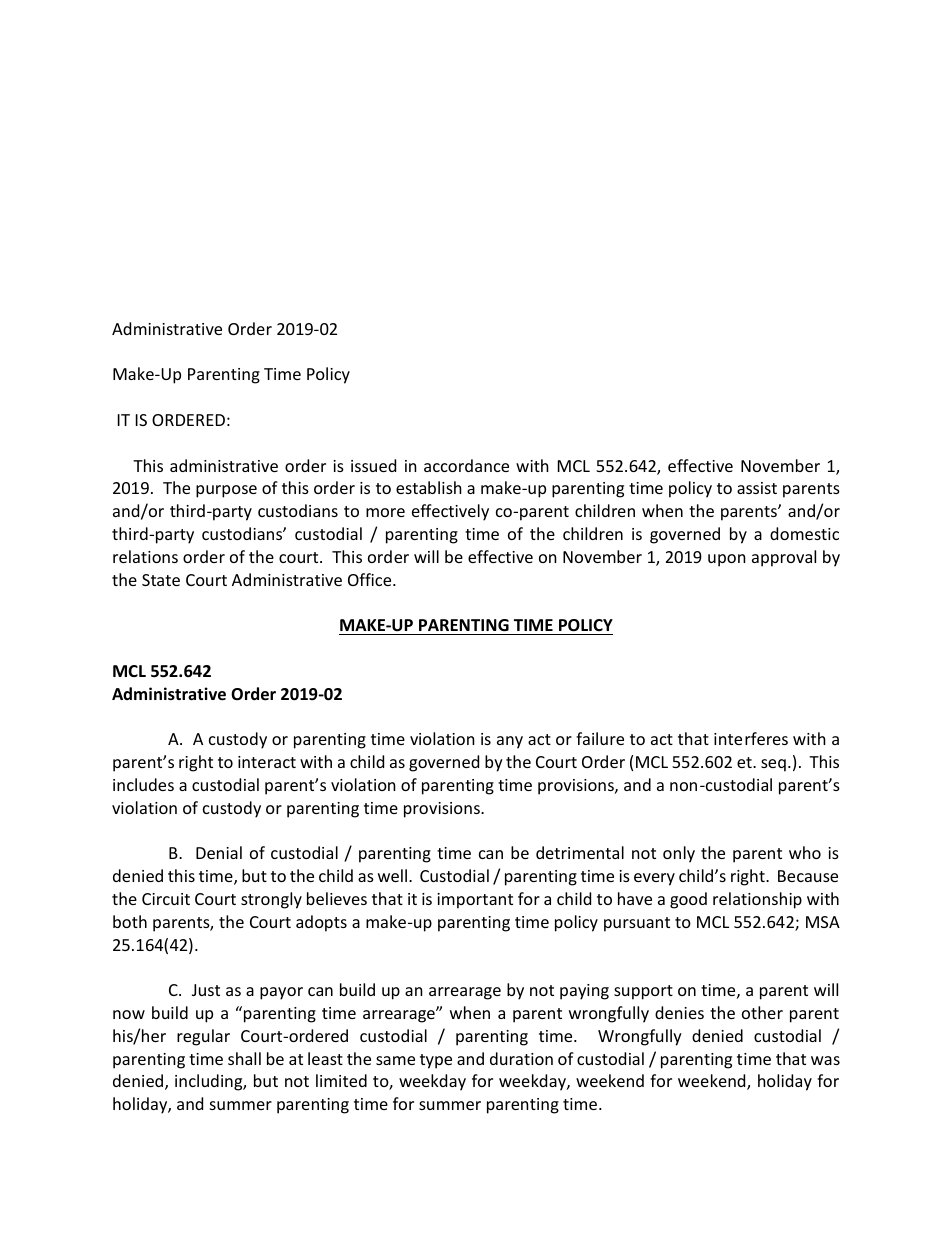 This screenshot has width=952, height=1233. I want to click on shall, so click(244, 1058).
